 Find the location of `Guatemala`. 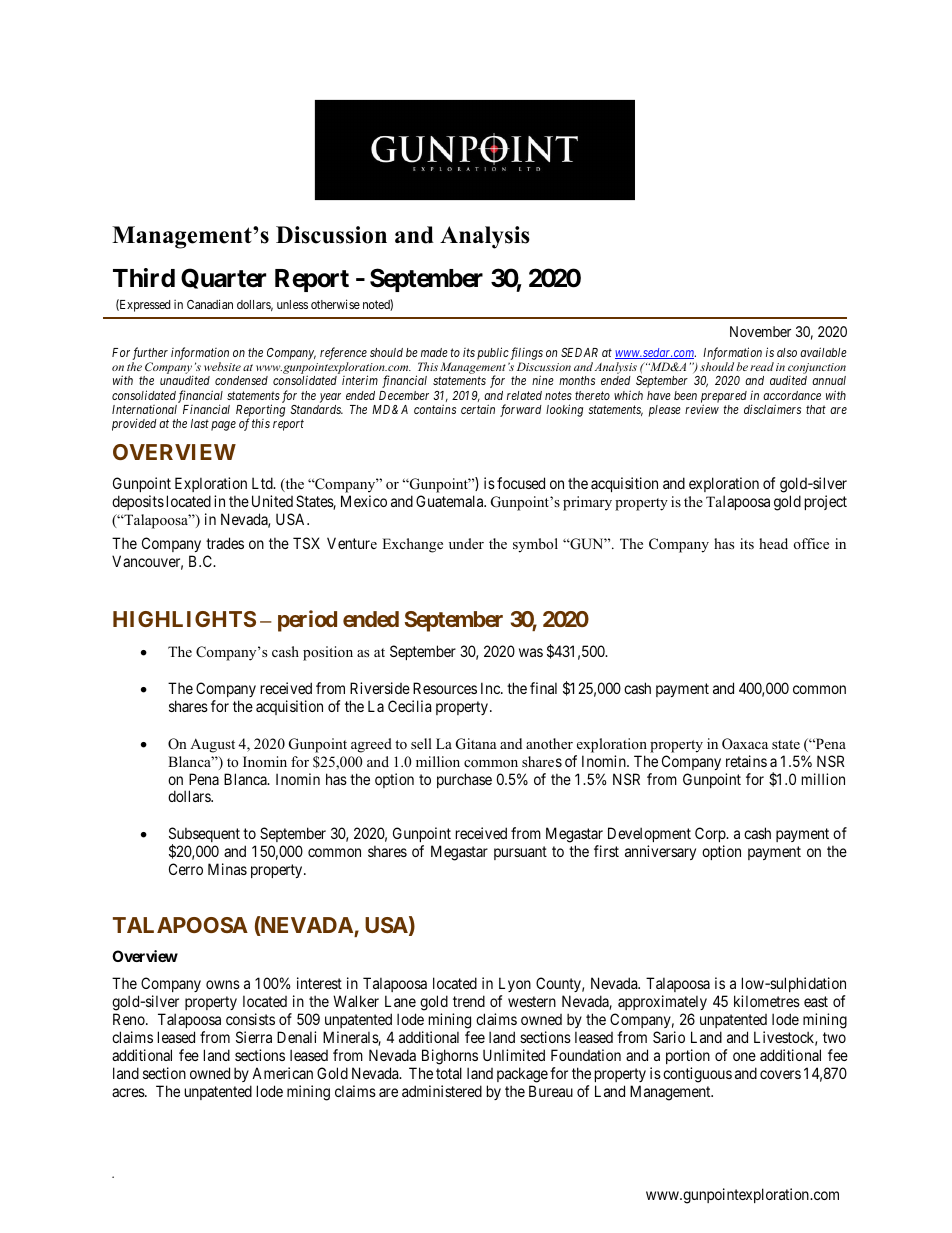

Guatemala is located at coordinates (451, 501).
